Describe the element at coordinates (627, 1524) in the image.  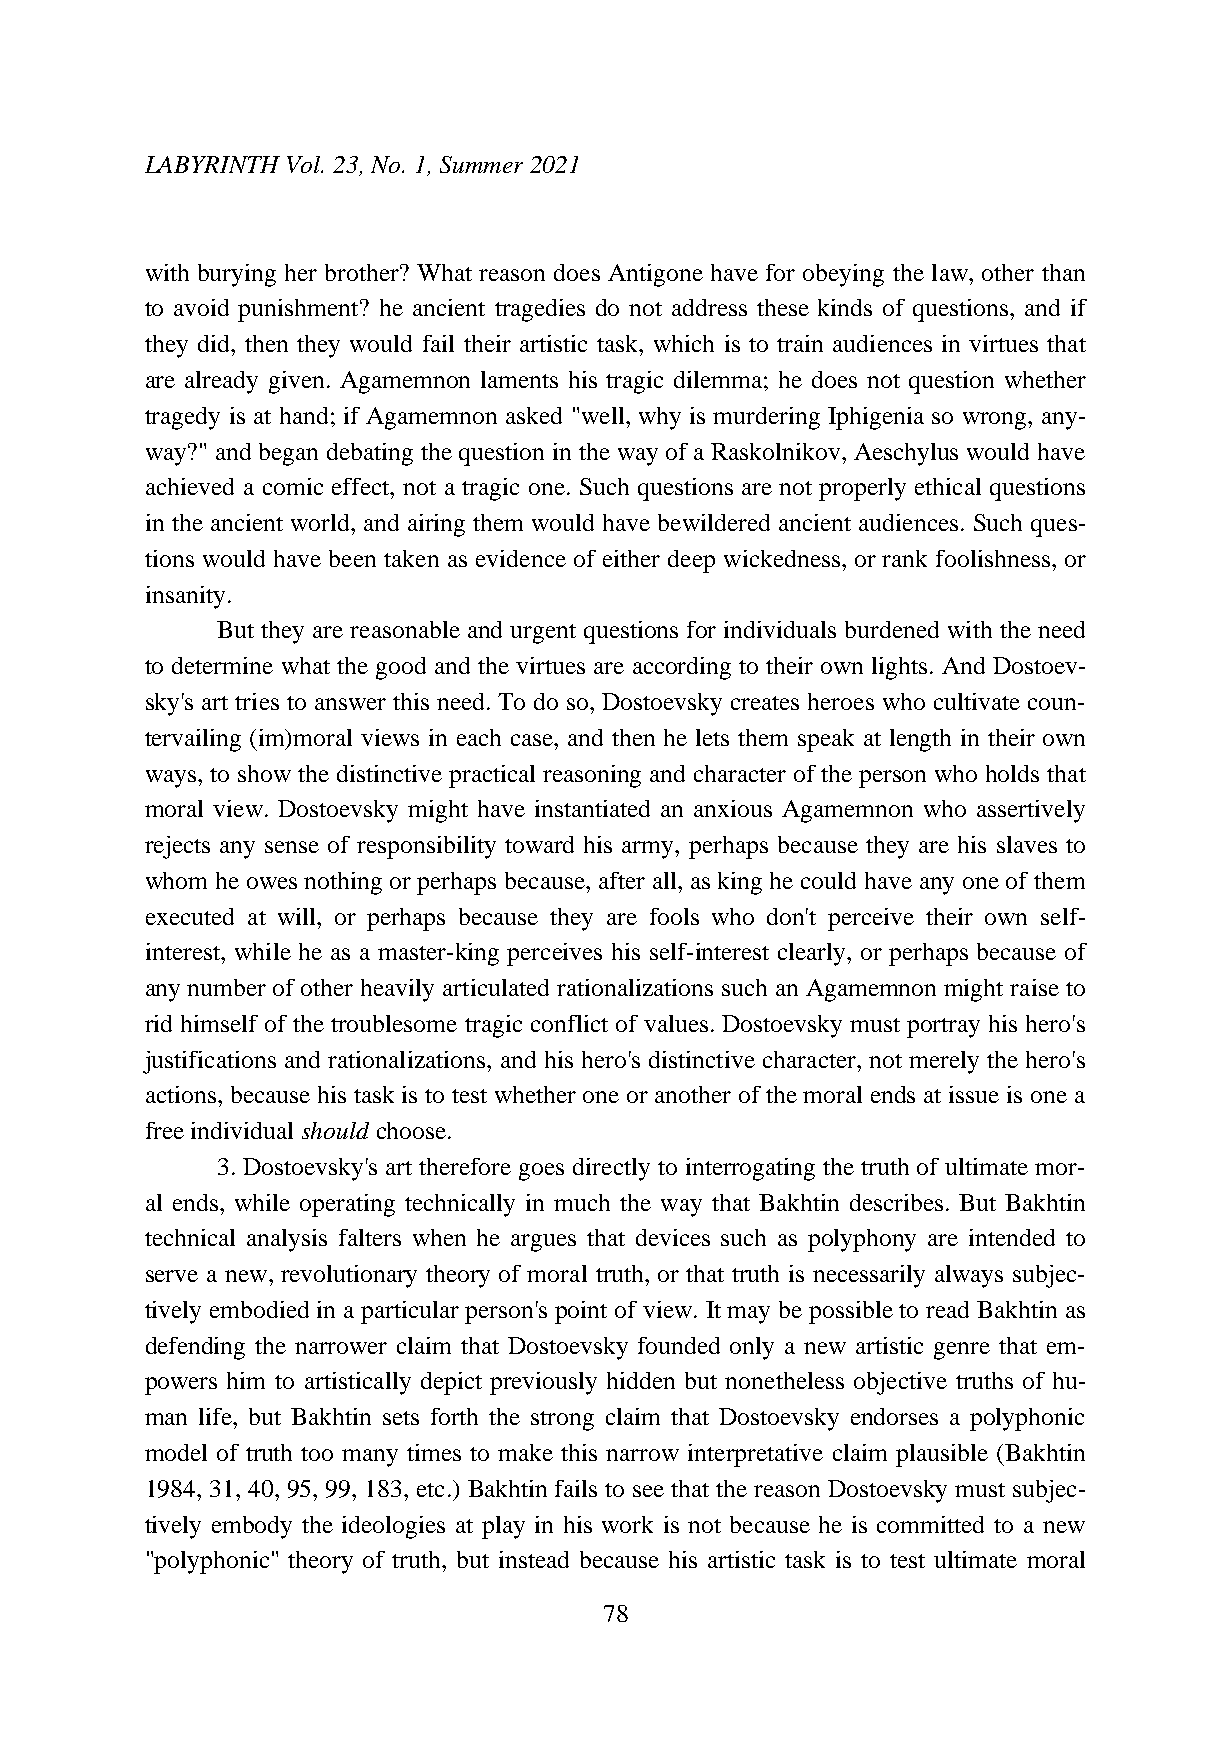
I see `work` at that location.
